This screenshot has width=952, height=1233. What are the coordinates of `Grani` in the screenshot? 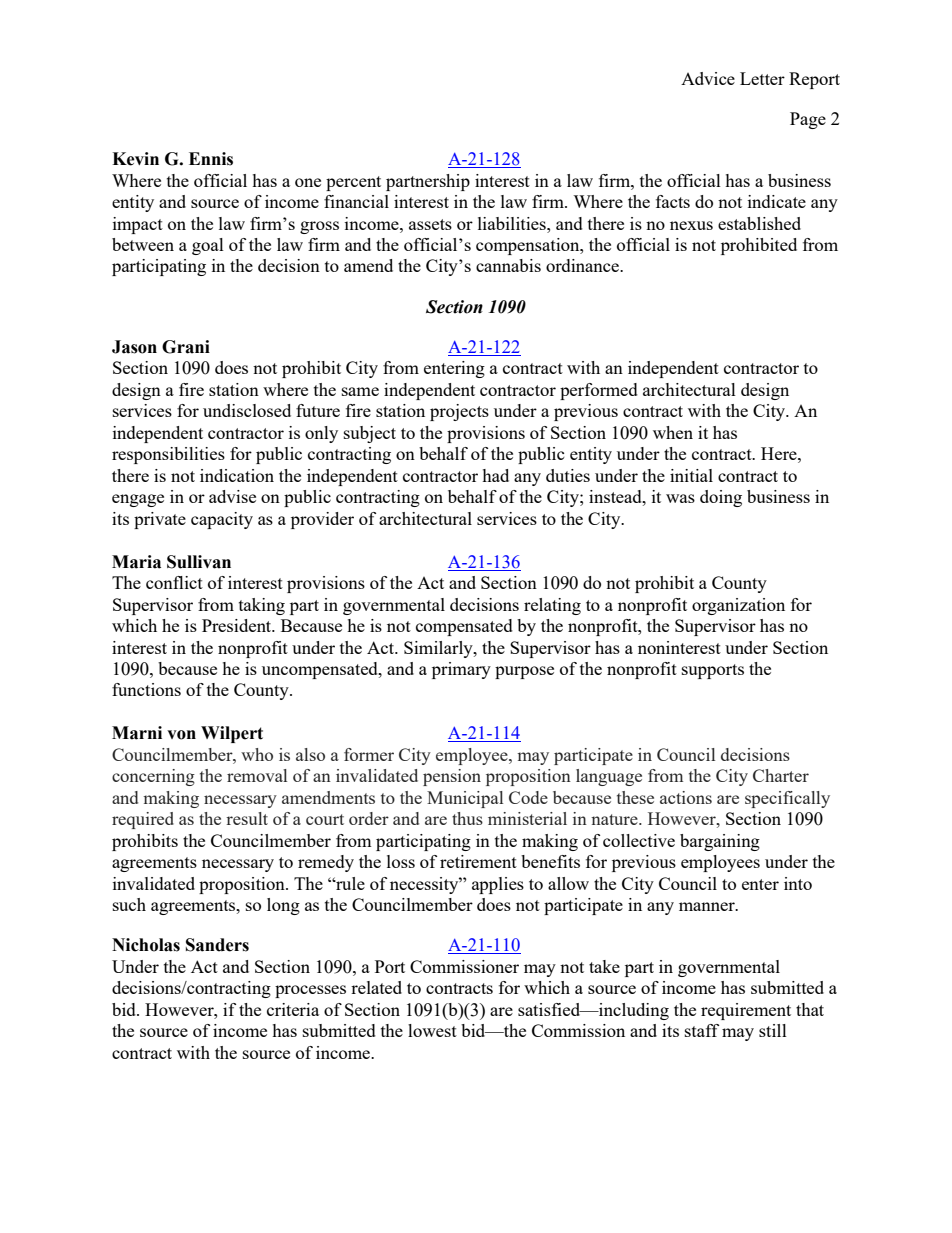 It's located at (186, 347).
